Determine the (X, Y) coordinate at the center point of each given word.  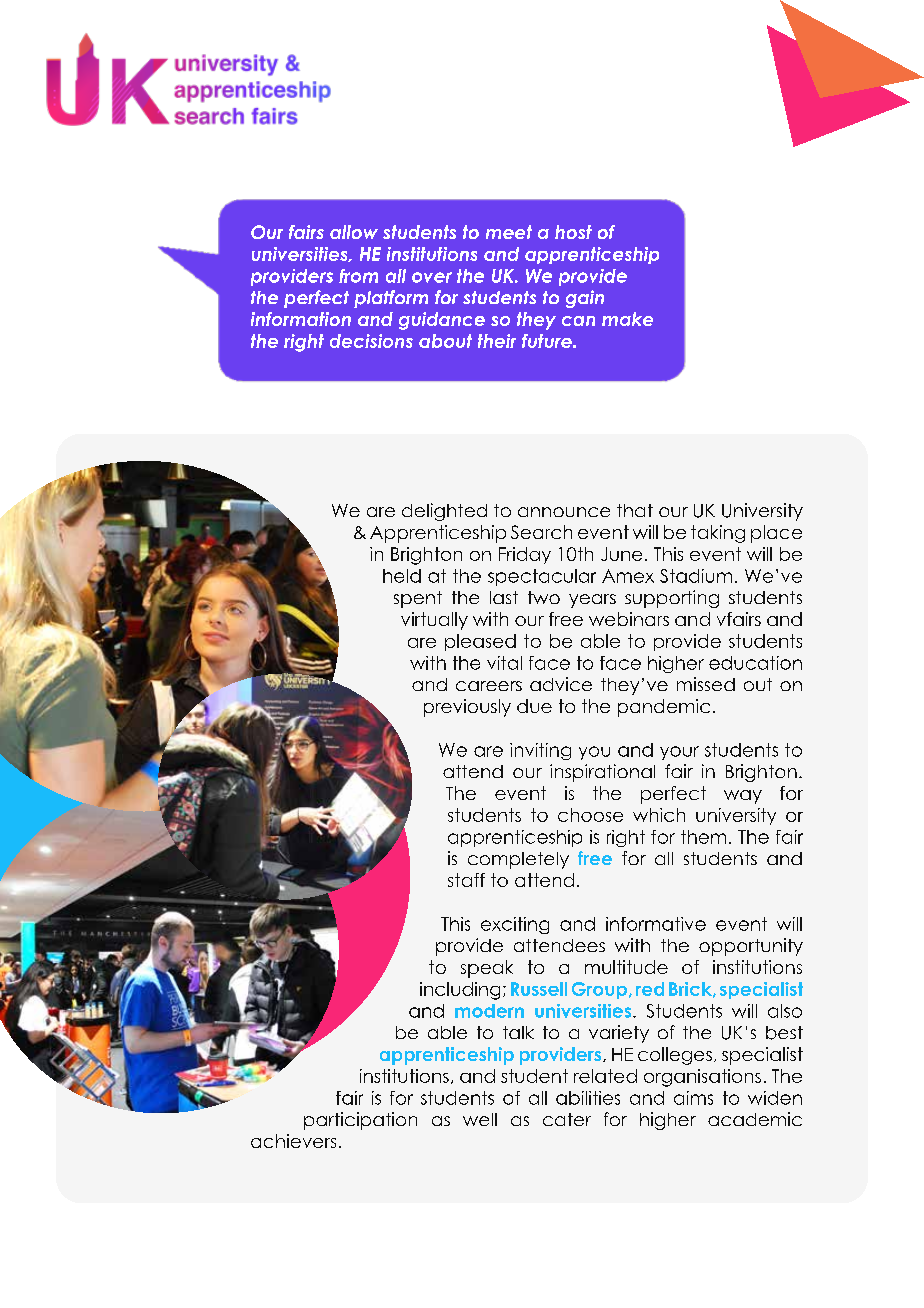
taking (718, 534)
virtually (434, 621)
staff (466, 880)
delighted (444, 512)
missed (706, 684)
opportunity (751, 947)
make (627, 319)
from (358, 276)
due (534, 706)
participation (360, 1121)
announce (564, 512)
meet (509, 232)
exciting (515, 925)
